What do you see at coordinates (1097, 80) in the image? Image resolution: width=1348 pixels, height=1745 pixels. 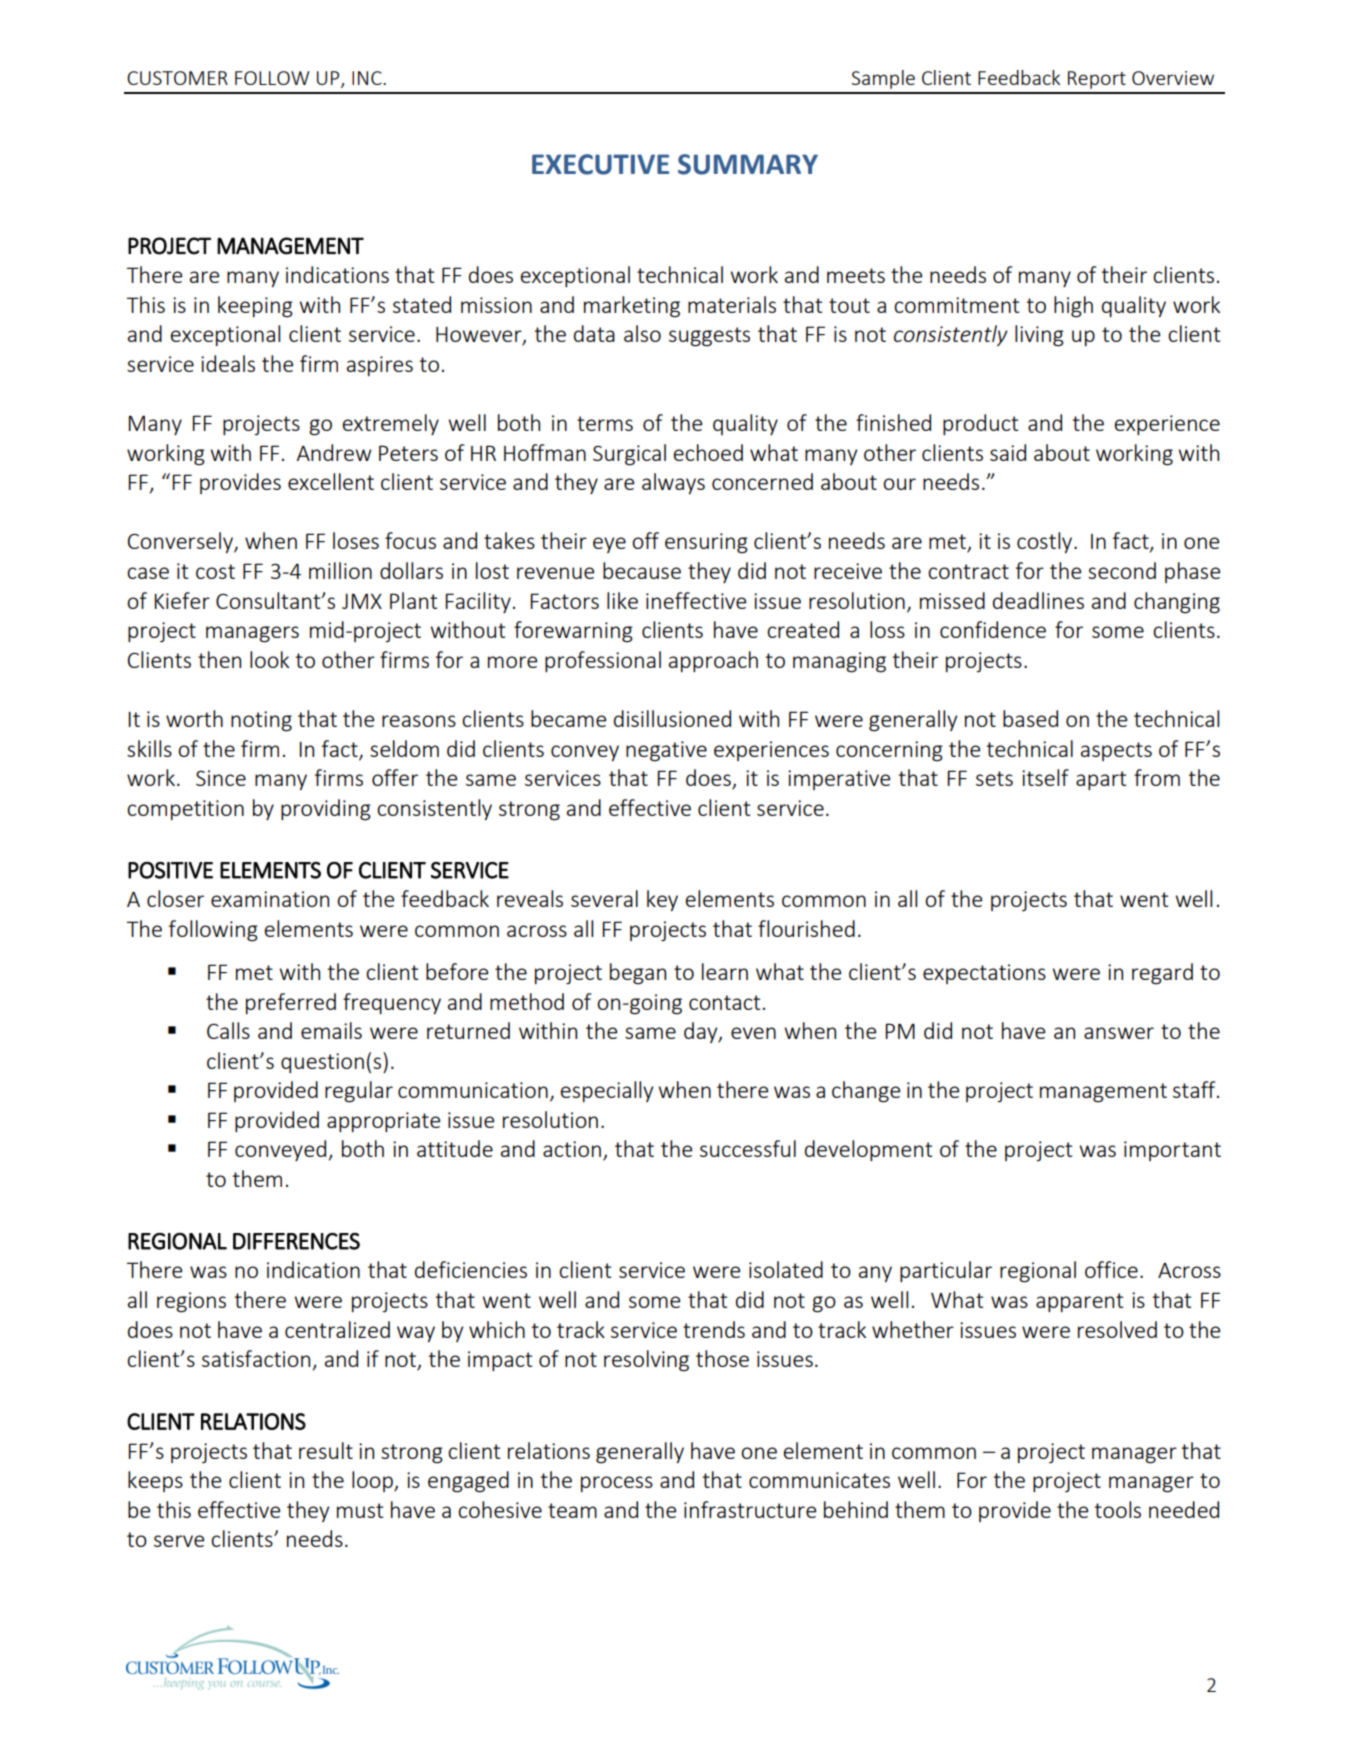 I see `Report` at bounding box center [1097, 80].
